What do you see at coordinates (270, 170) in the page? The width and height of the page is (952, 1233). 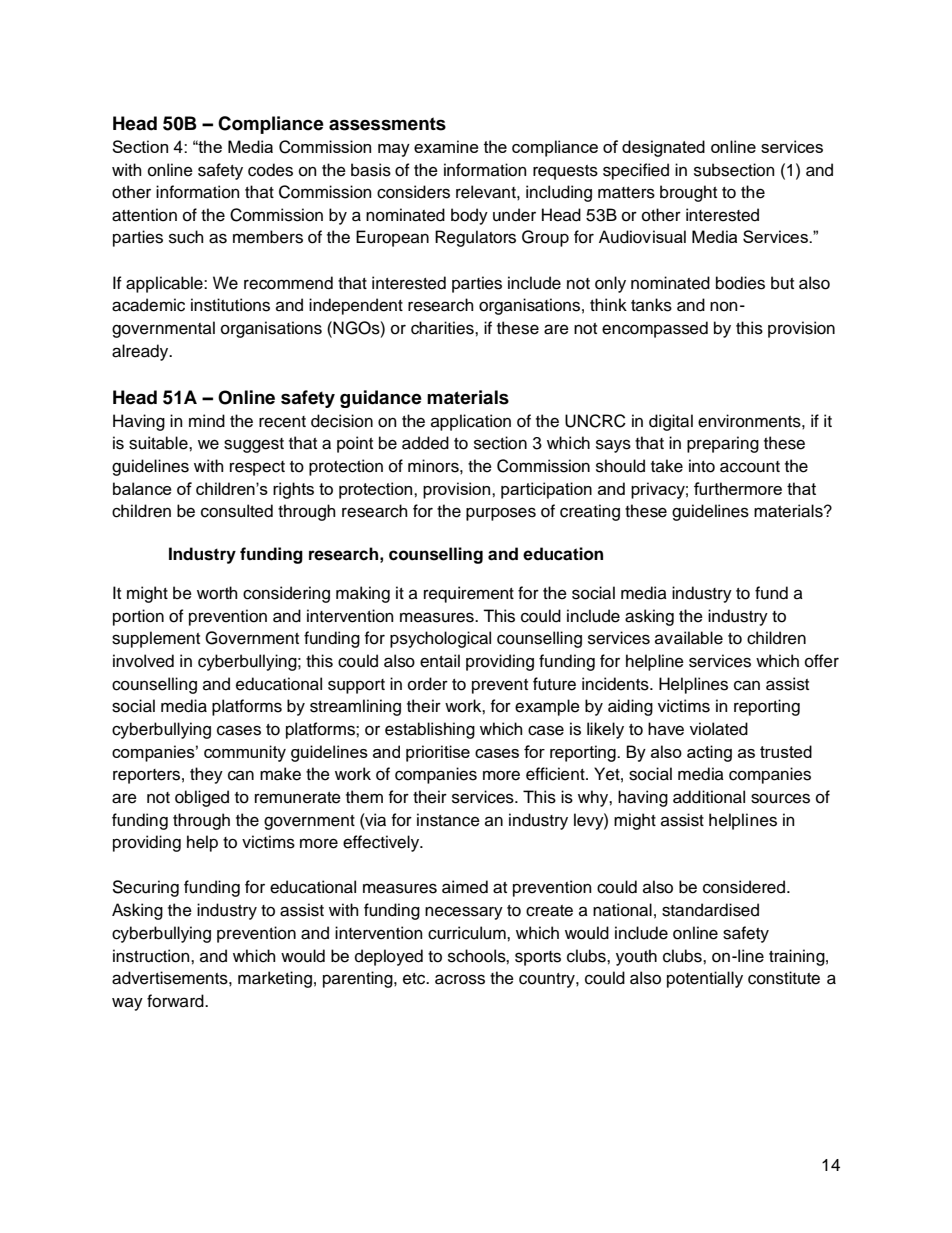 I see `codes` at bounding box center [270, 170].
